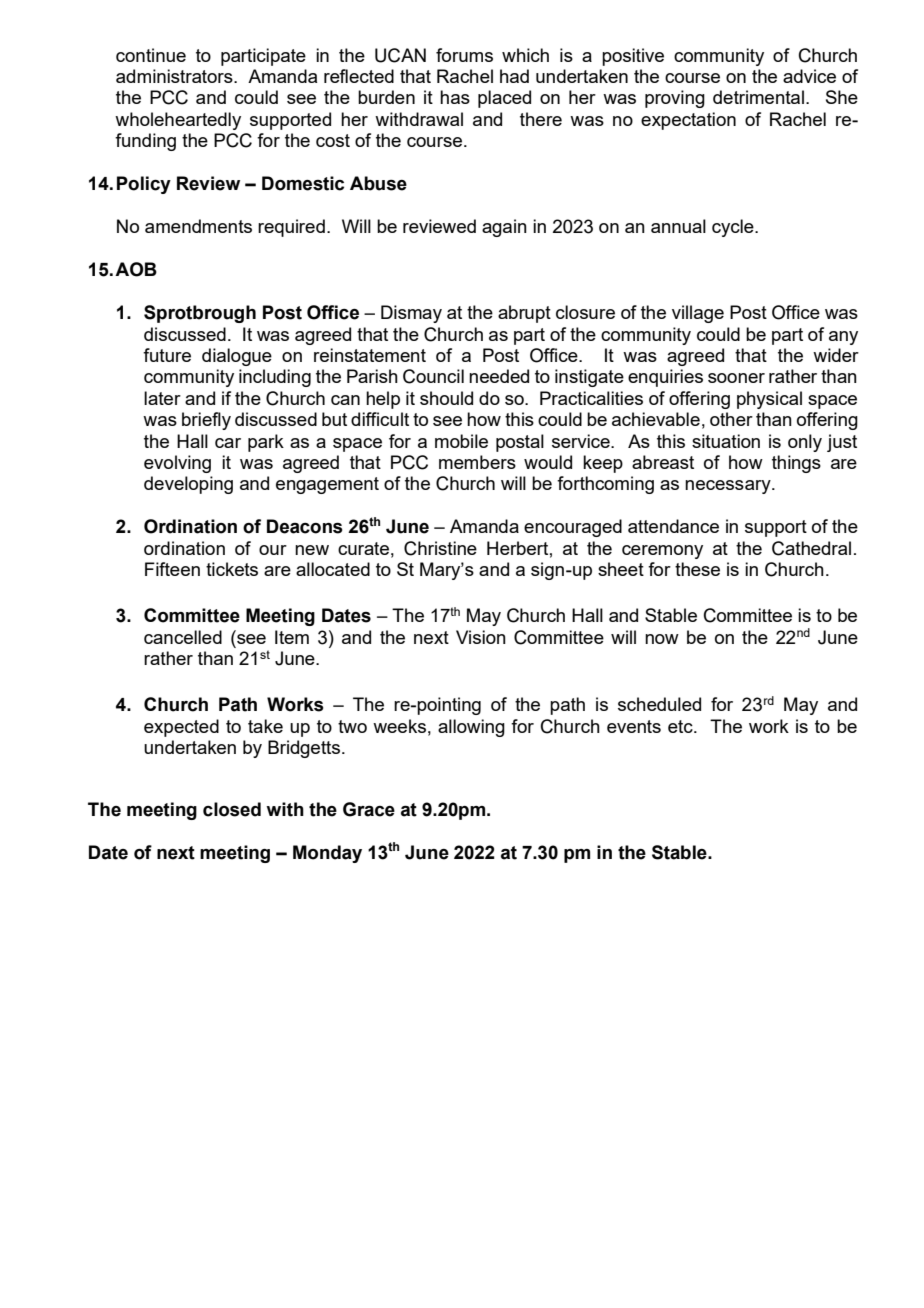 Image resolution: width=924 pixels, height=1308 pixels. What do you see at coordinates (477, 462) in the screenshot?
I see `members` at bounding box center [477, 462].
